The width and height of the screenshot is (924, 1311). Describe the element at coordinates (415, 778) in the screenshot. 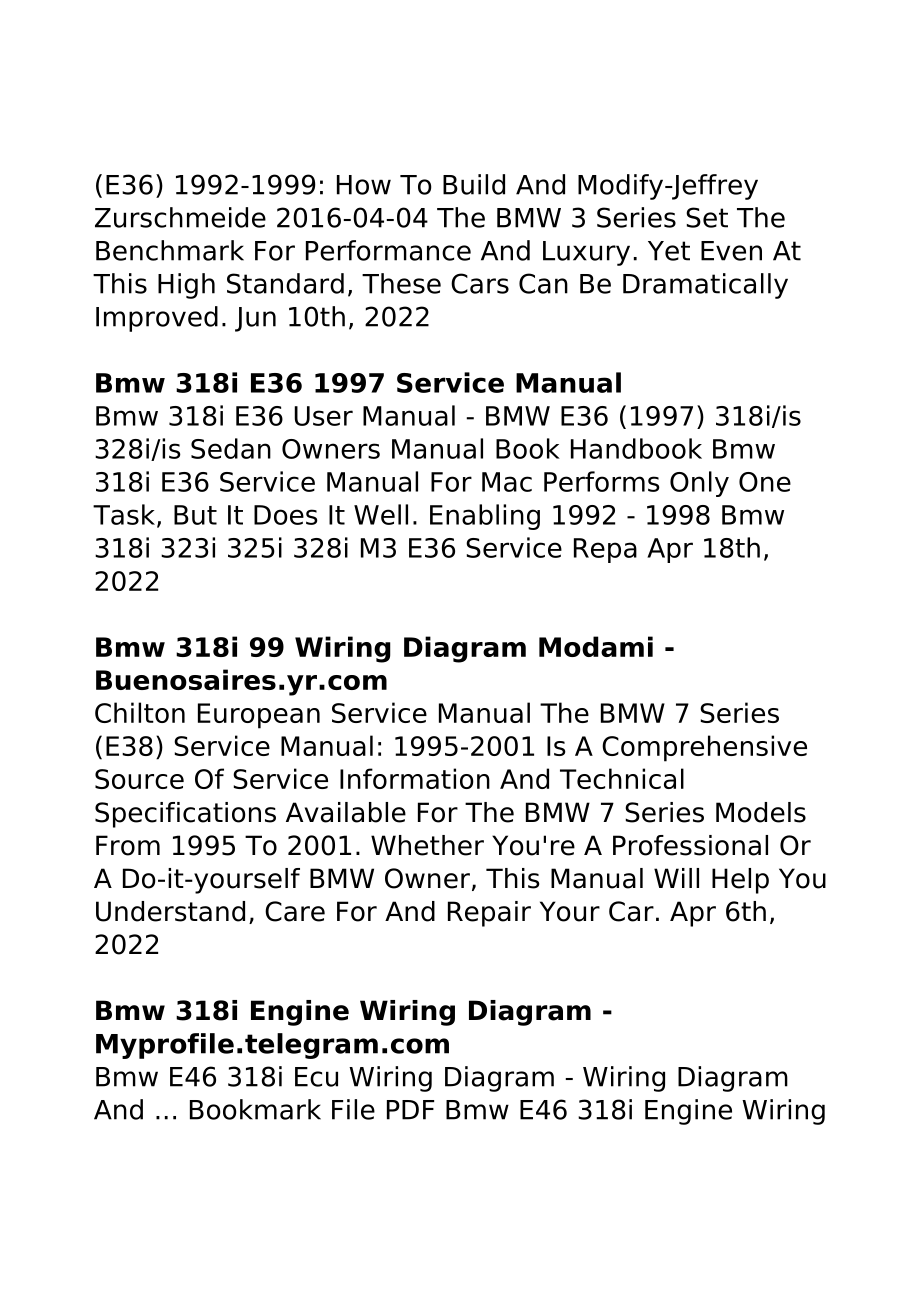

I see `Information` at that location.
